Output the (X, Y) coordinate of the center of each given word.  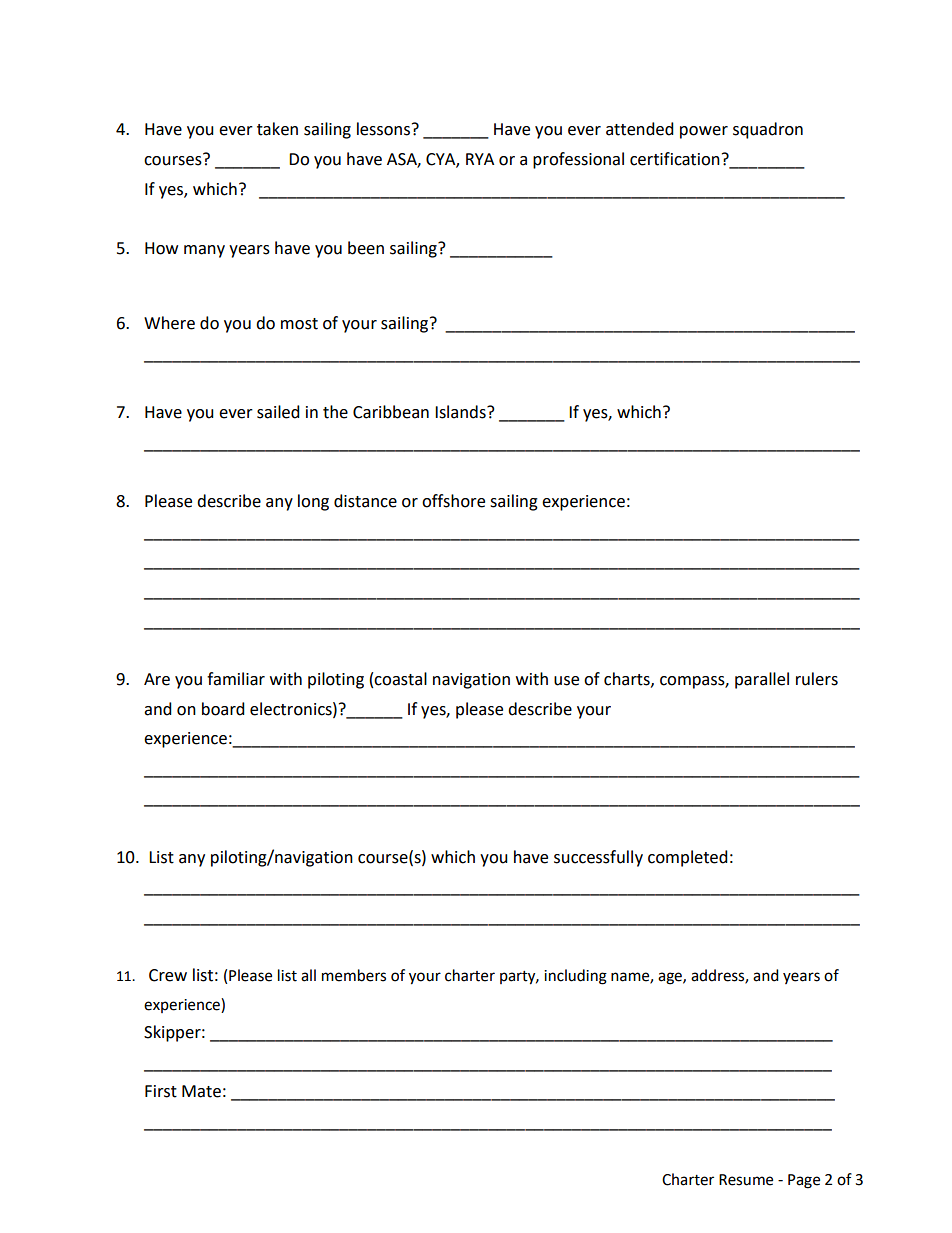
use (566, 681)
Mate (201, 1091)
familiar (236, 679)
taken (277, 129)
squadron (768, 130)
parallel (762, 680)
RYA (480, 159)
